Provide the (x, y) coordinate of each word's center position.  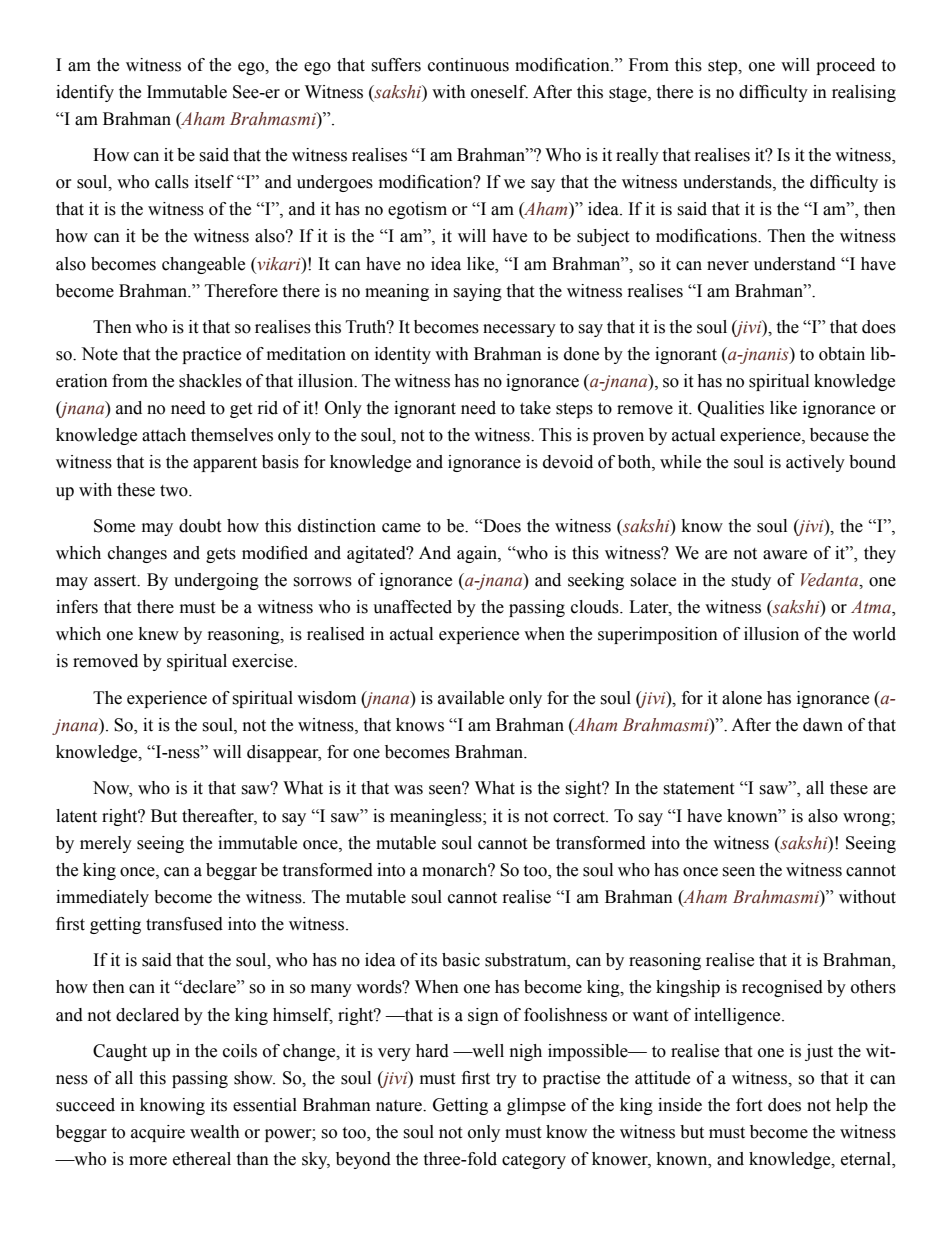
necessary (519, 330)
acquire (158, 1133)
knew (159, 634)
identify (85, 93)
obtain (842, 354)
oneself (499, 92)
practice (211, 355)
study (751, 581)
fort (749, 1105)
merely (106, 844)
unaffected (412, 607)
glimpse (536, 1106)
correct (580, 817)
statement (698, 789)
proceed (845, 66)
